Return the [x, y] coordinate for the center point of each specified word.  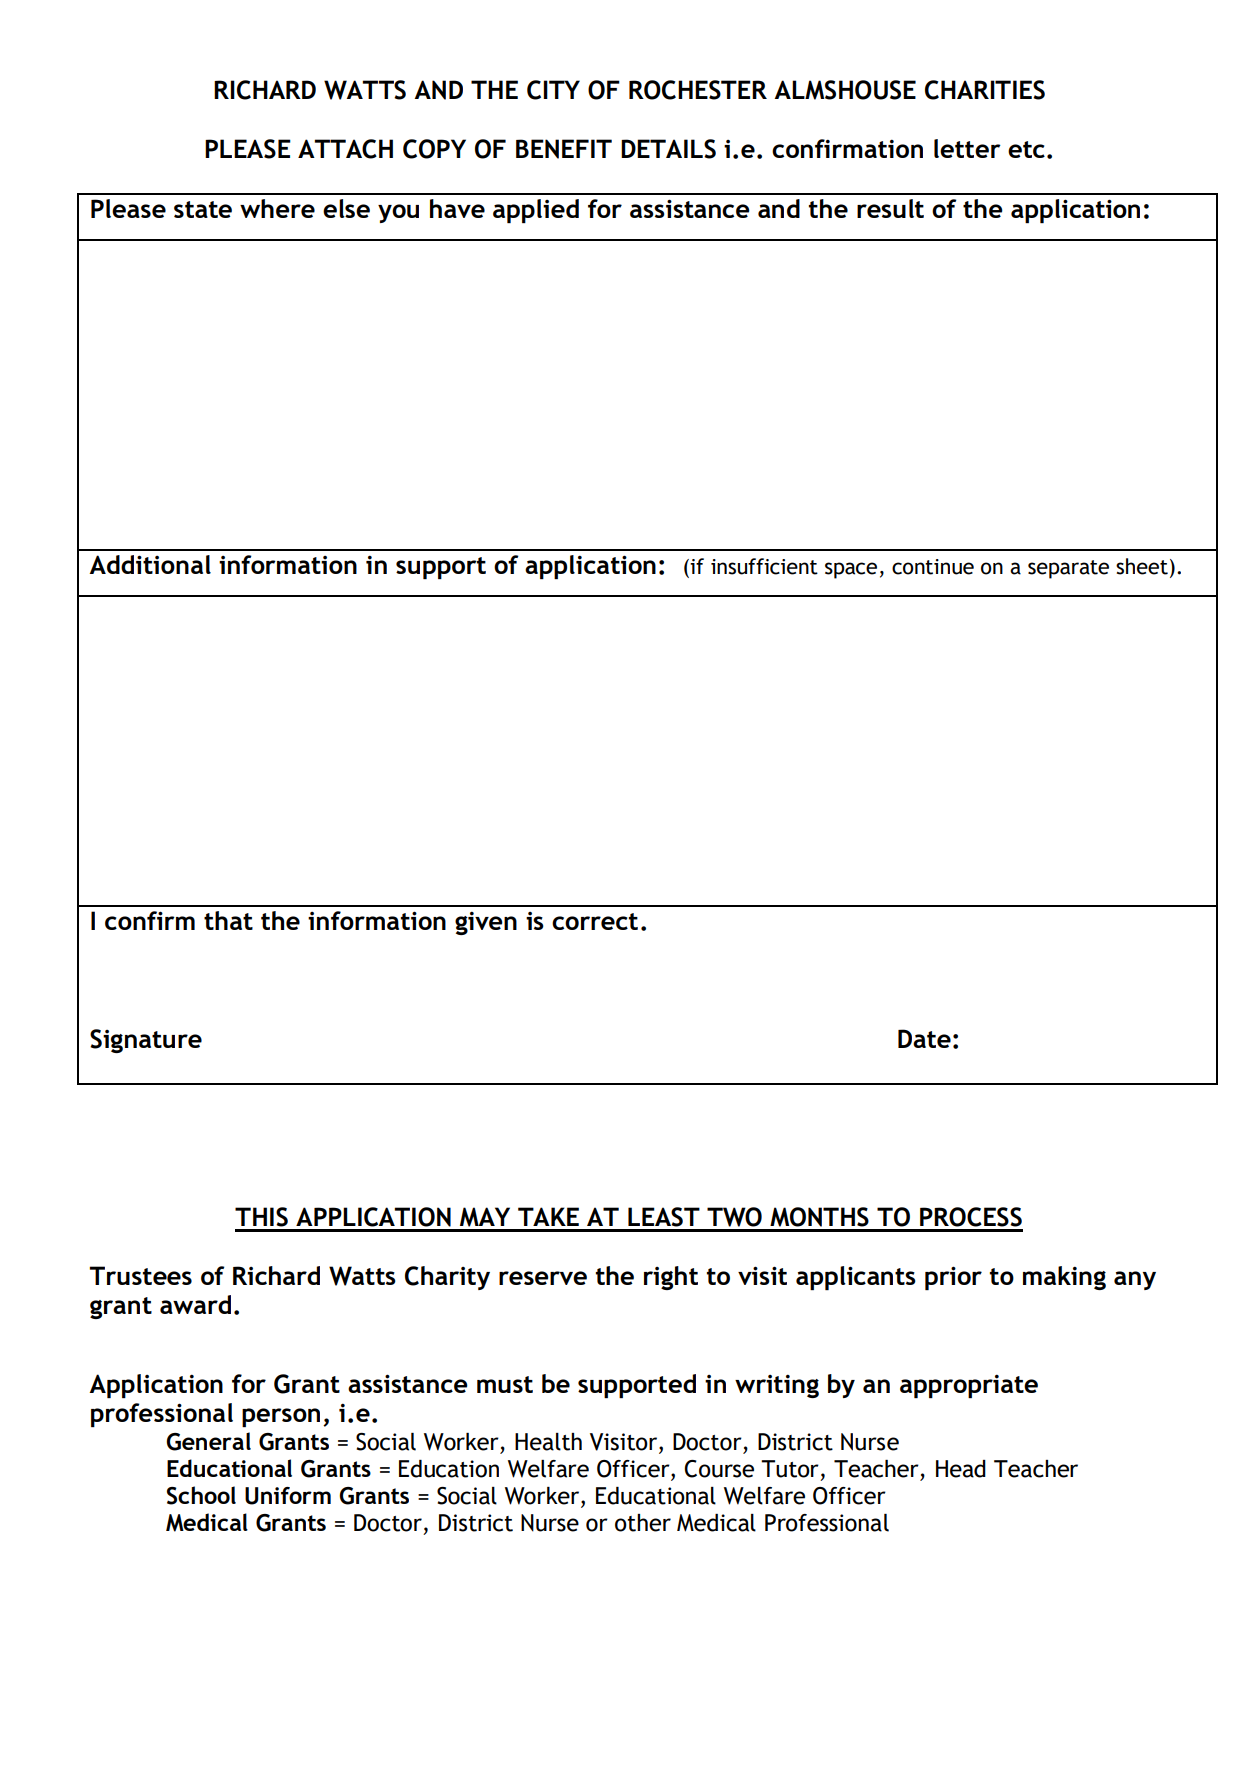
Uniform [288, 1496]
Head [961, 1469]
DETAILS [668, 149]
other [643, 1523]
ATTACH [345, 149]
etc [1026, 149]
